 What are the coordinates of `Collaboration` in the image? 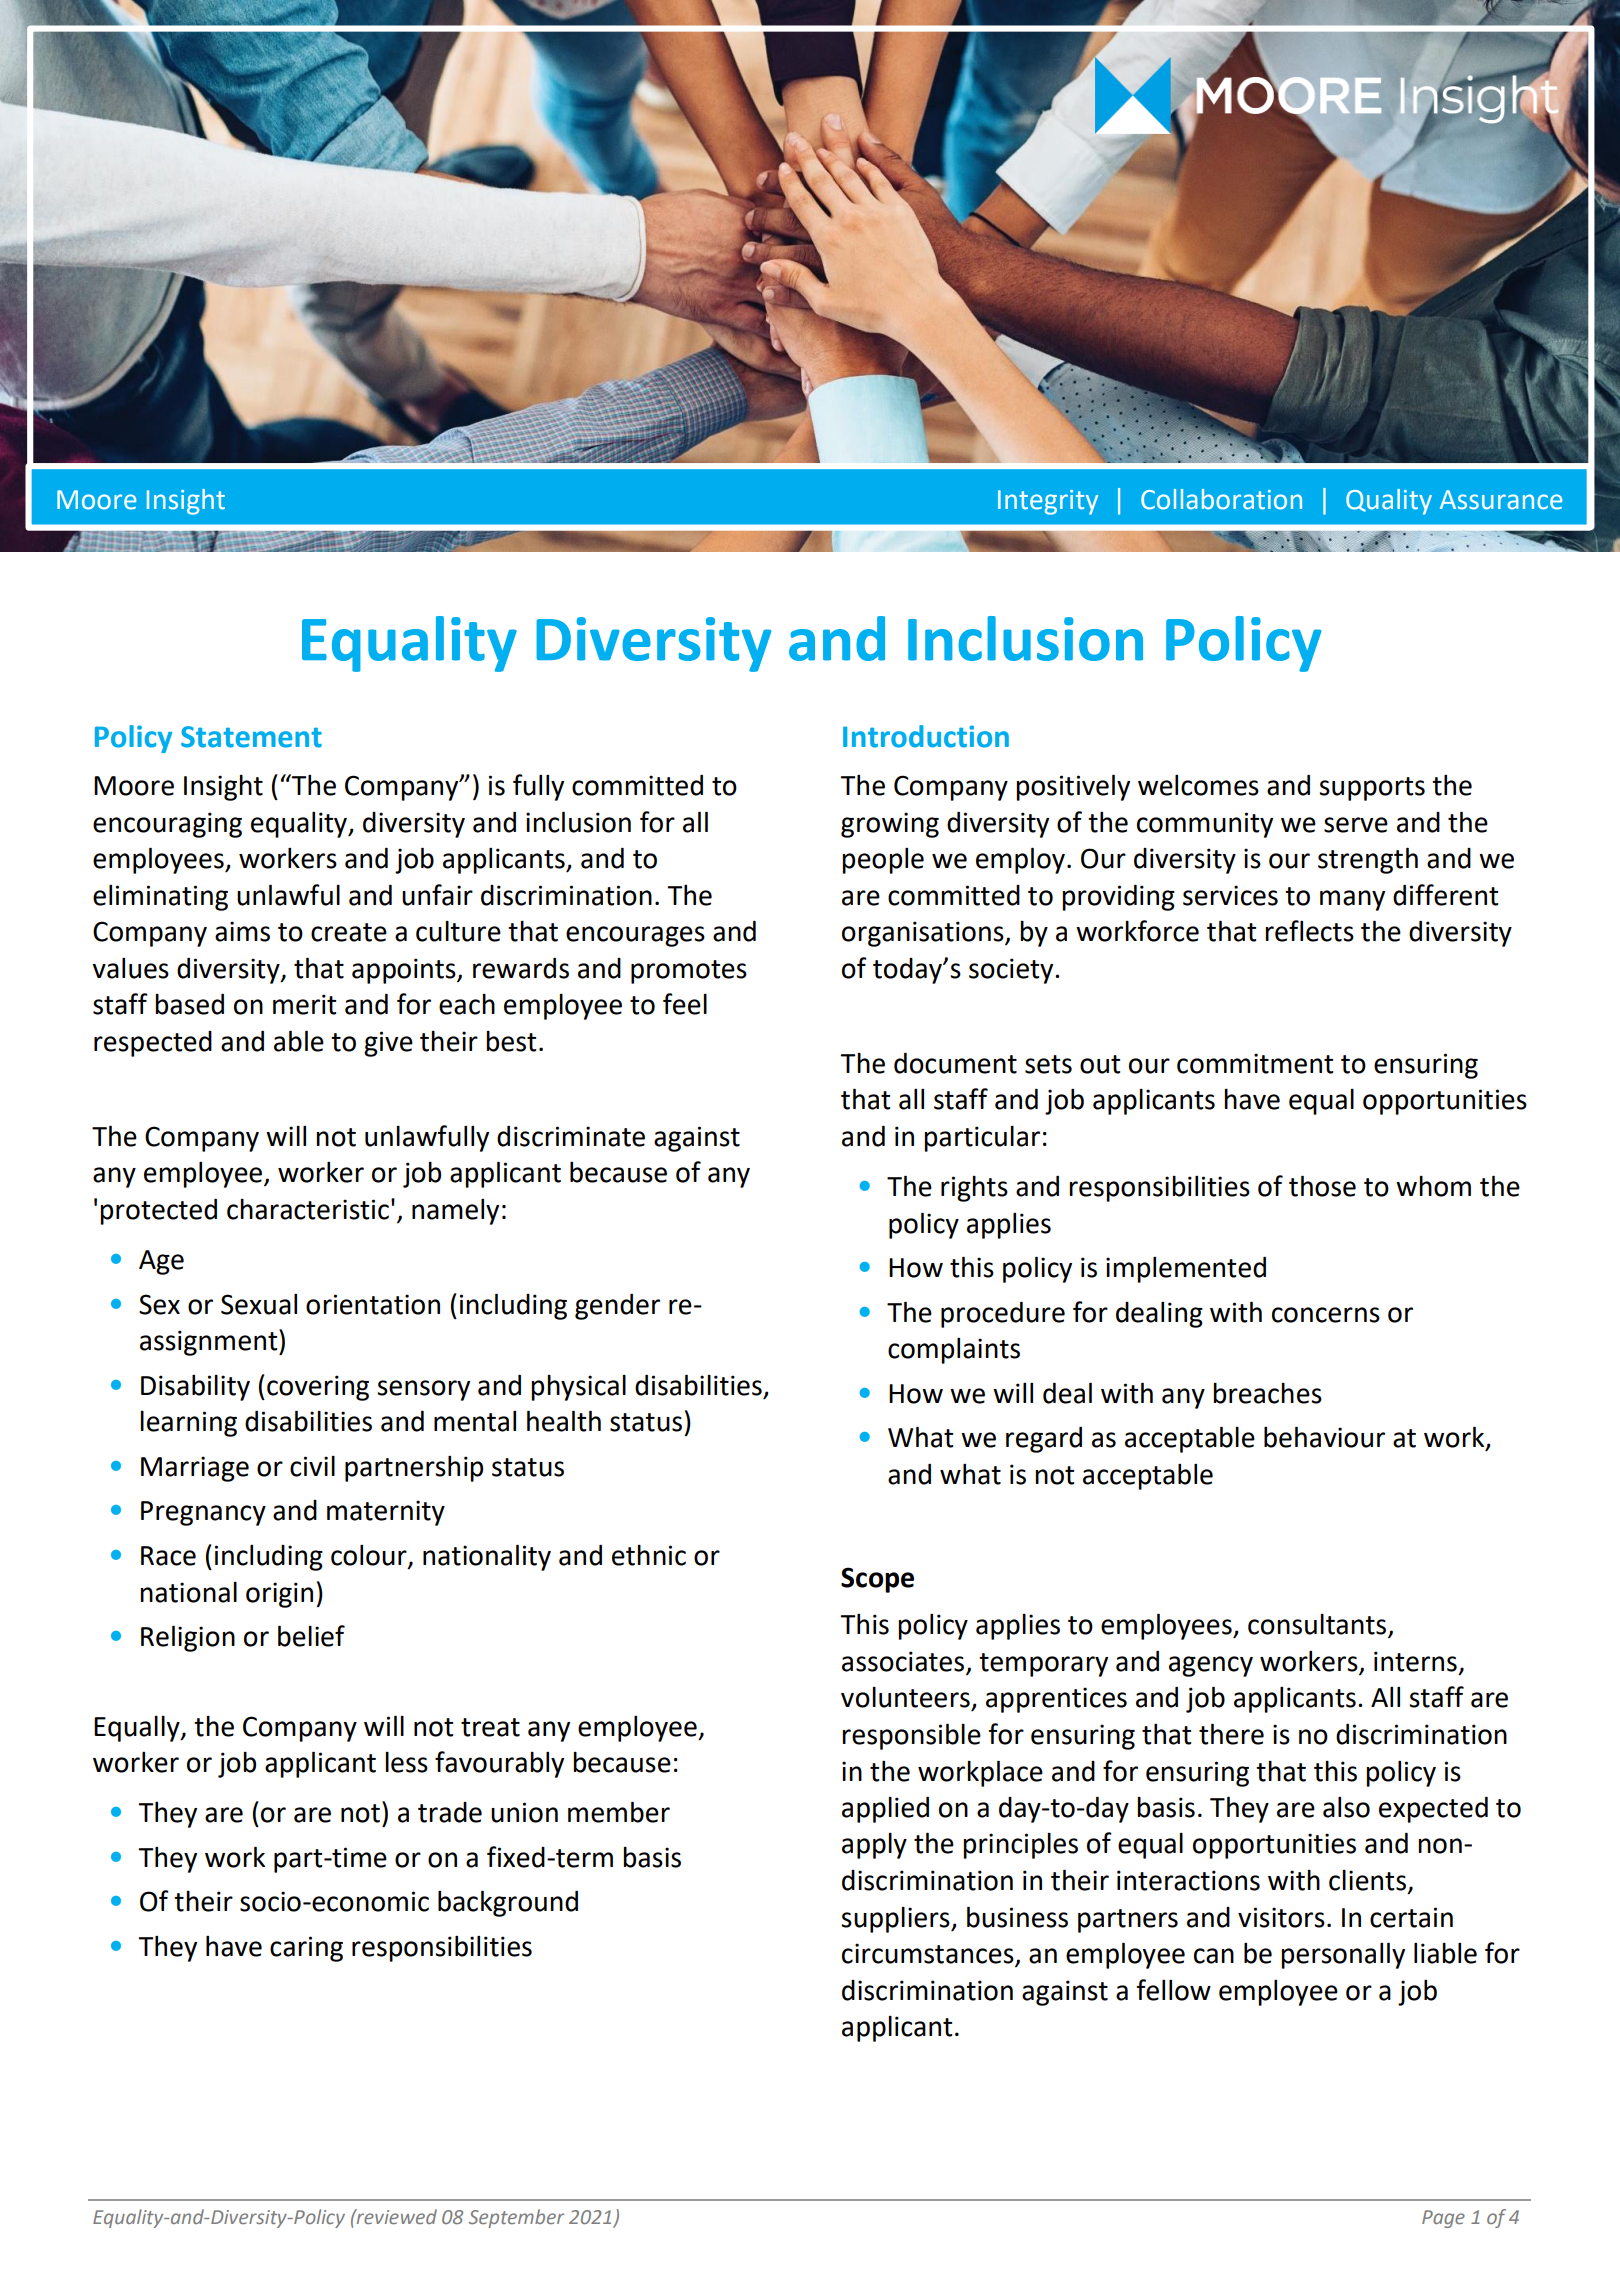 It's located at (1221, 499).
